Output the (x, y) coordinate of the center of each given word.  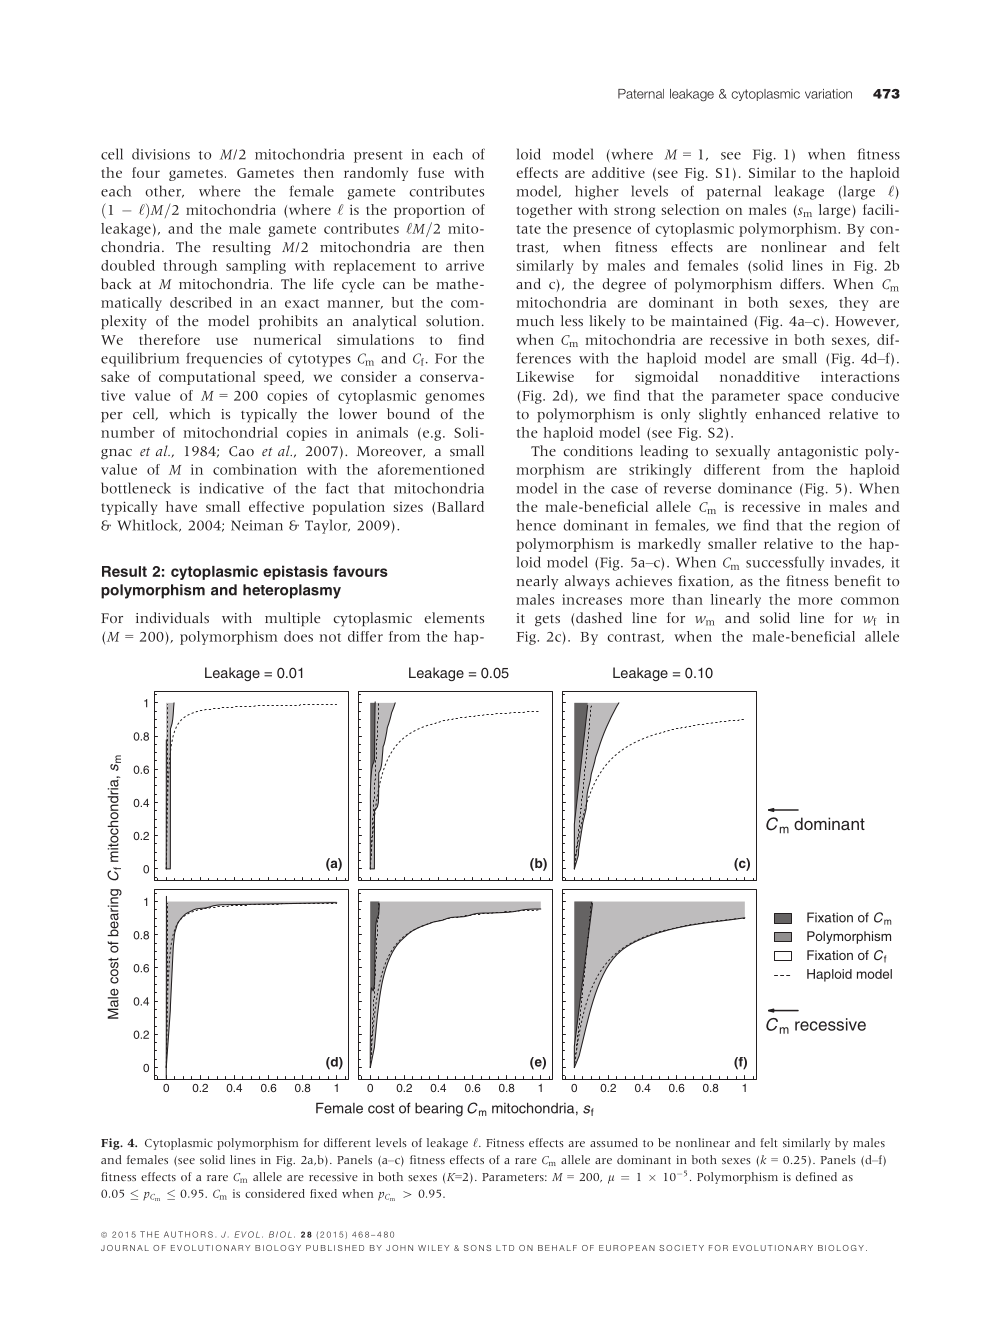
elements (454, 618)
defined (816, 1176)
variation (828, 94)
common (870, 601)
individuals (172, 618)
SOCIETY (681, 1248)
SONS (477, 1248)
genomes (454, 398)
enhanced (787, 413)
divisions (161, 154)
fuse (431, 172)
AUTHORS (188, 1234)
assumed (614, 1142)
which (189, 413)
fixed (323, 1193)
